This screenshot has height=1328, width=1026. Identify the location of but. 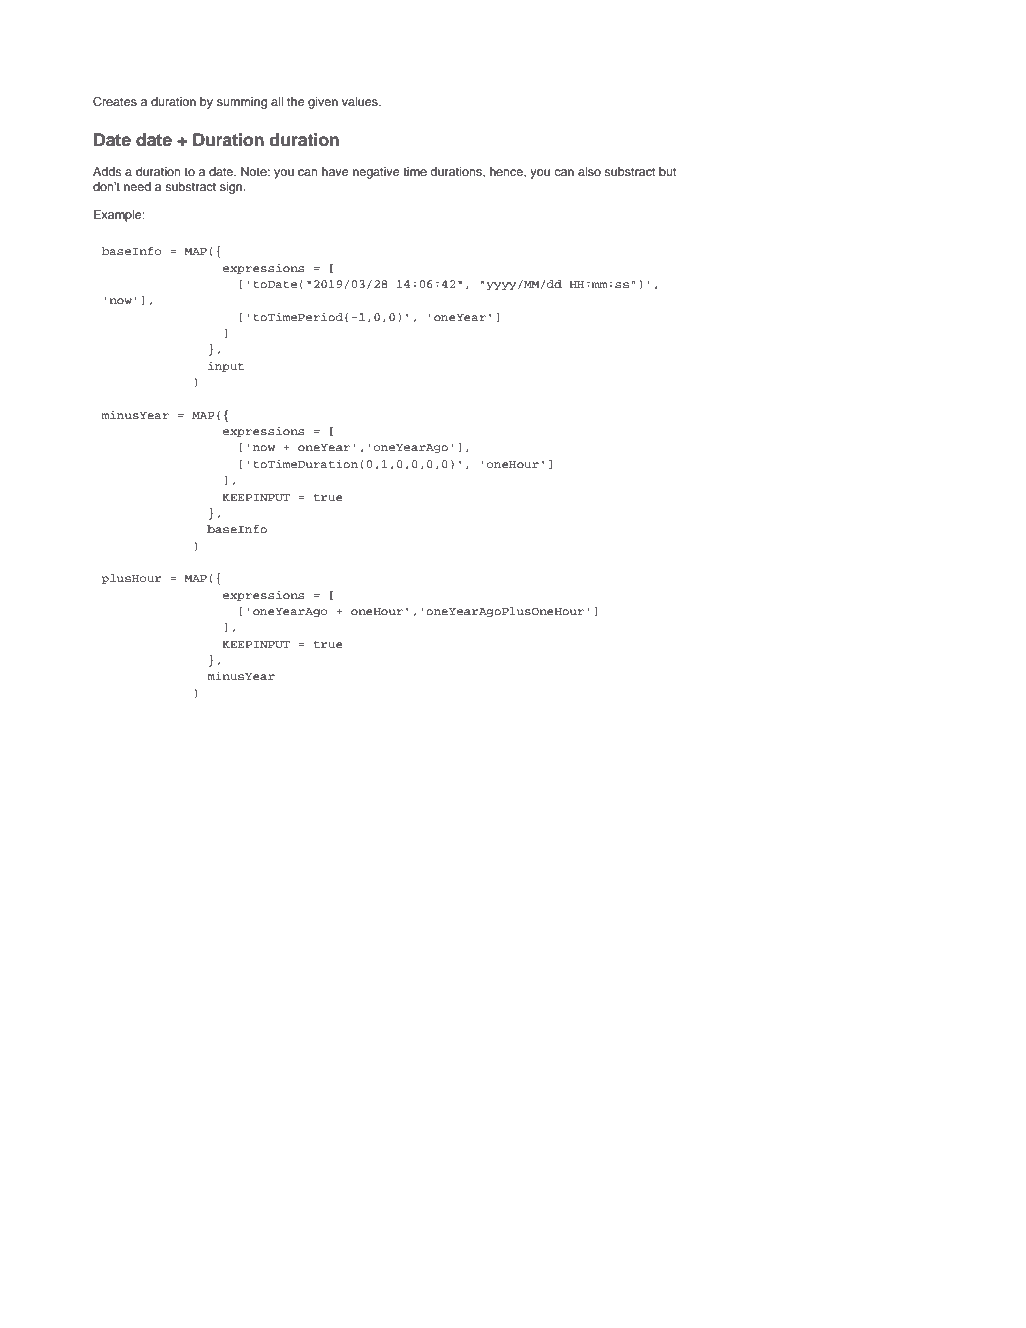
(668, 171).
